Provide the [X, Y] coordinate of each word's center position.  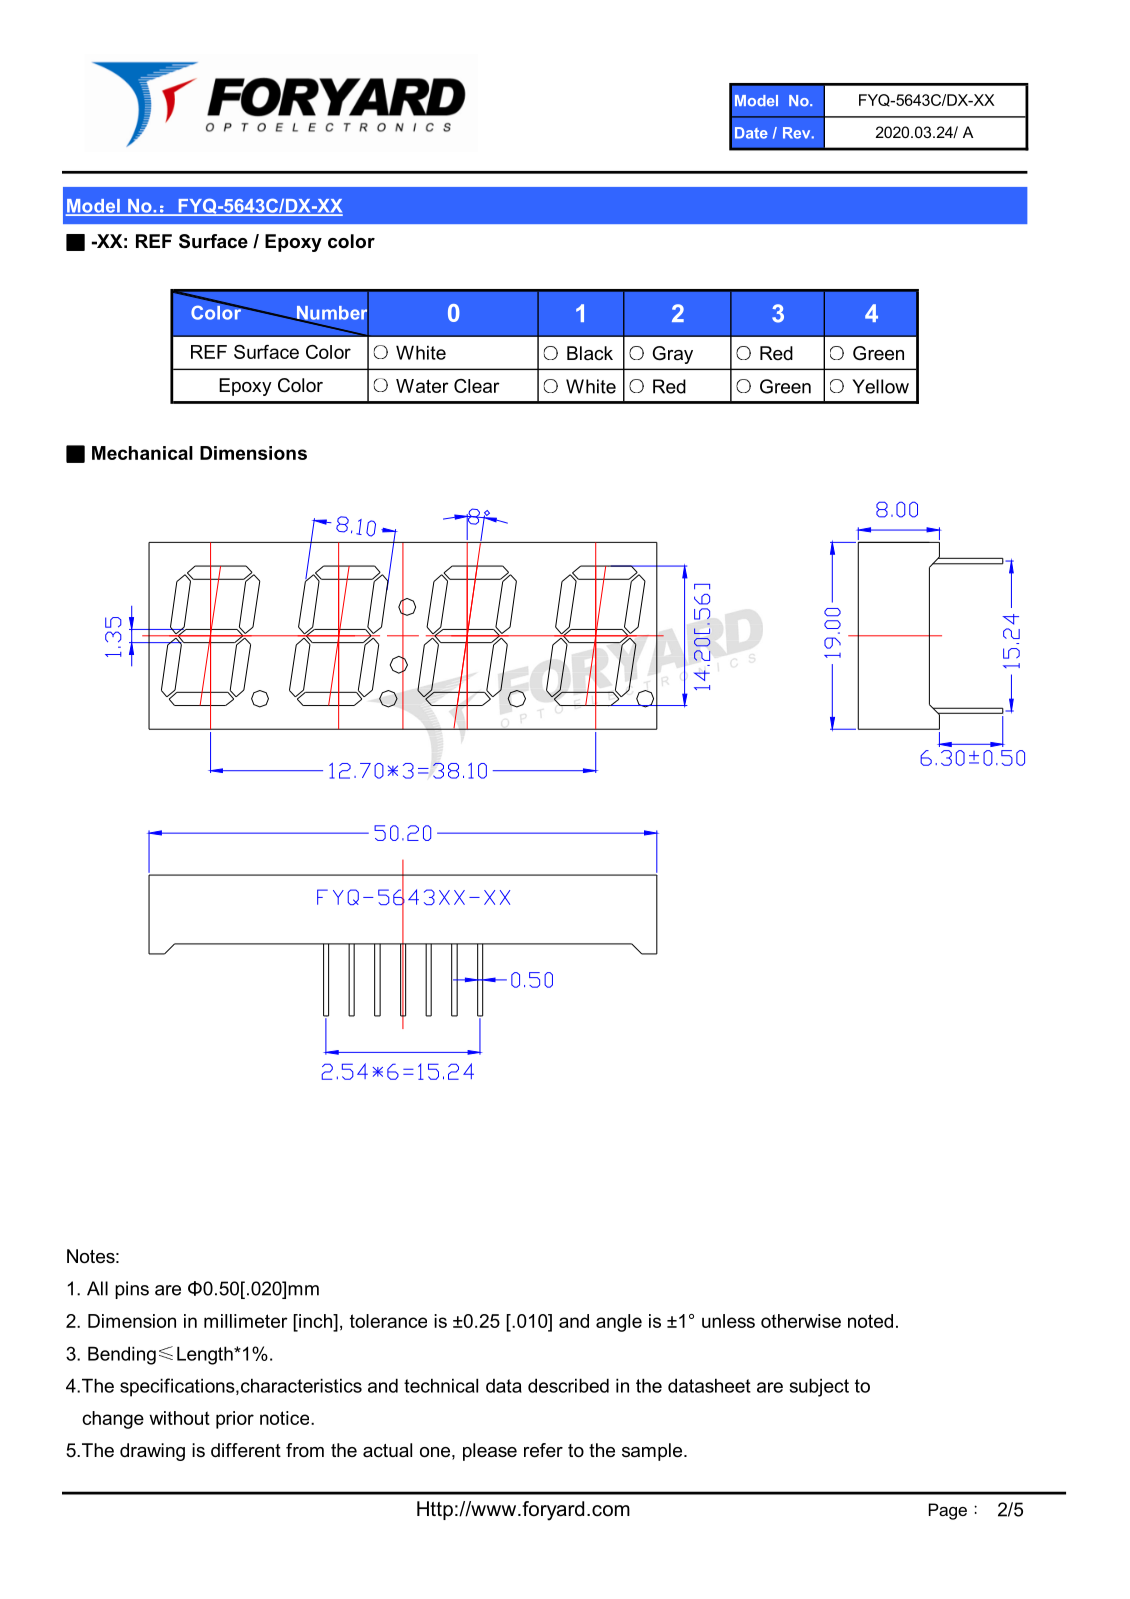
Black [590, 353]
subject [819, 1387]
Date [751, 133]
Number [331, 312]
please [490, 1452]
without [179, 1418]
